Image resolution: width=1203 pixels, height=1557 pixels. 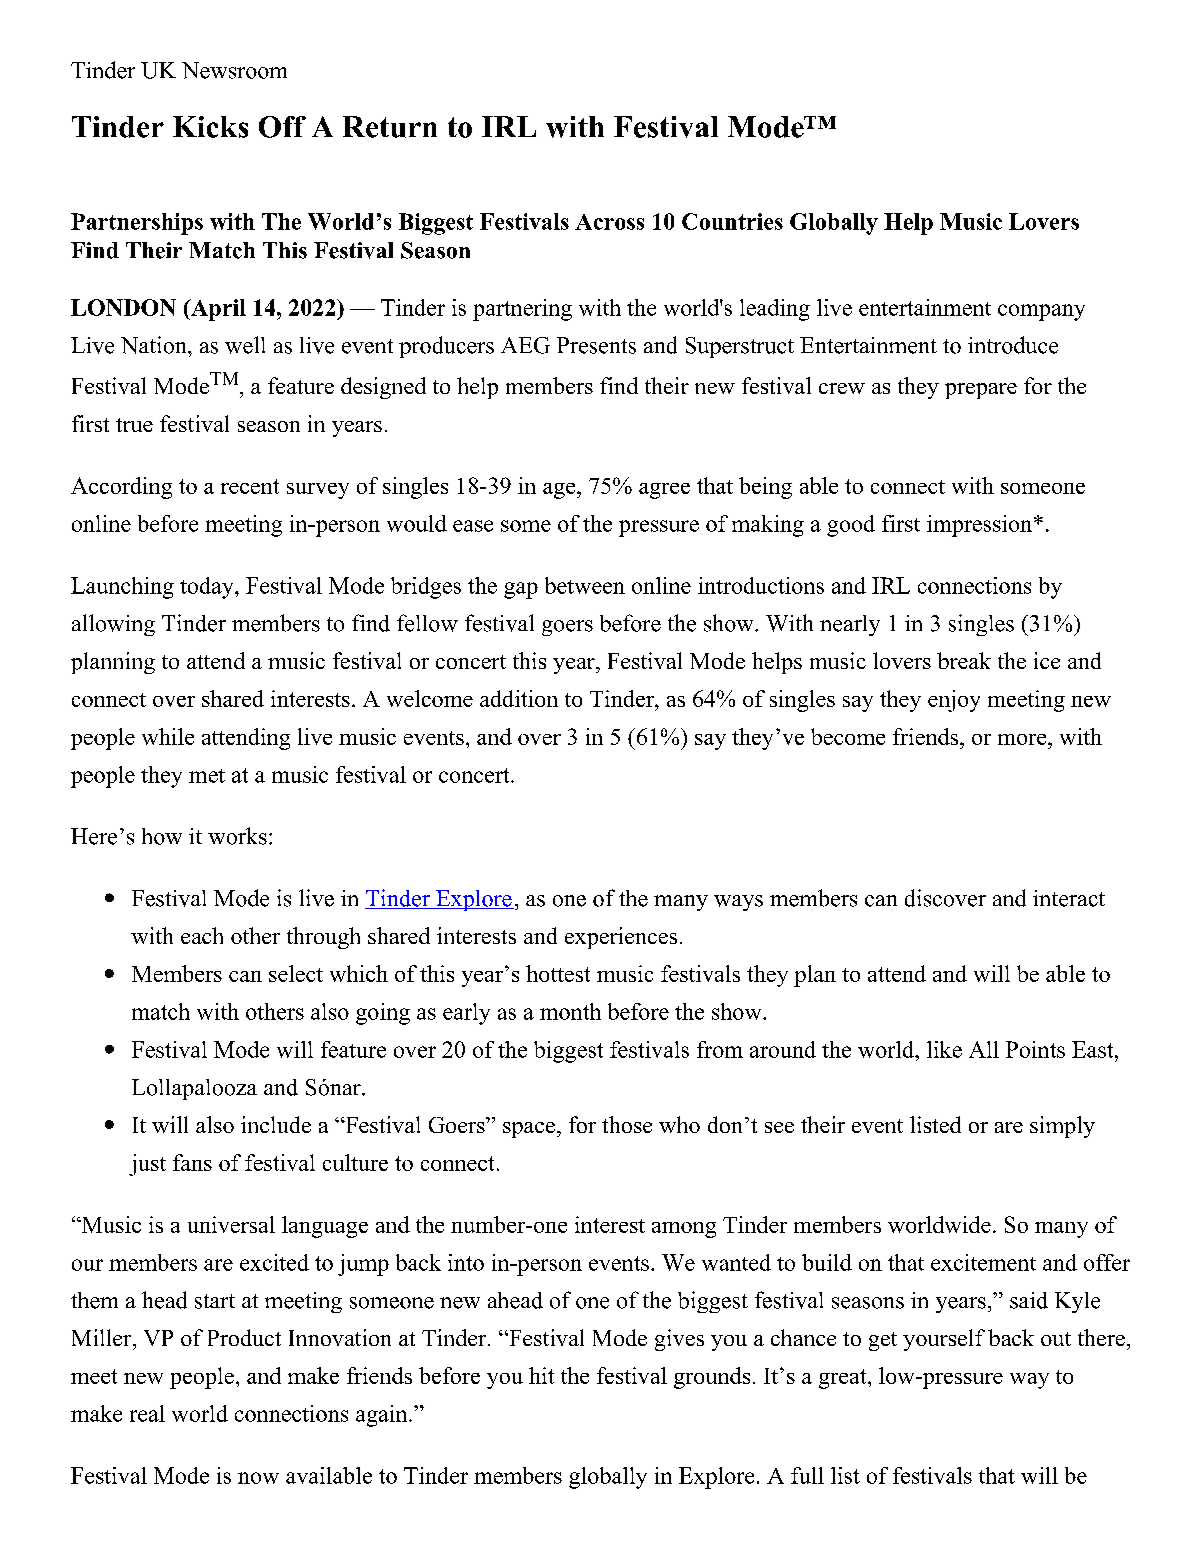 What do you see at coordinates (258, 1478) in the screenshot?
I see `now` at bounding box center [258, 1478].
